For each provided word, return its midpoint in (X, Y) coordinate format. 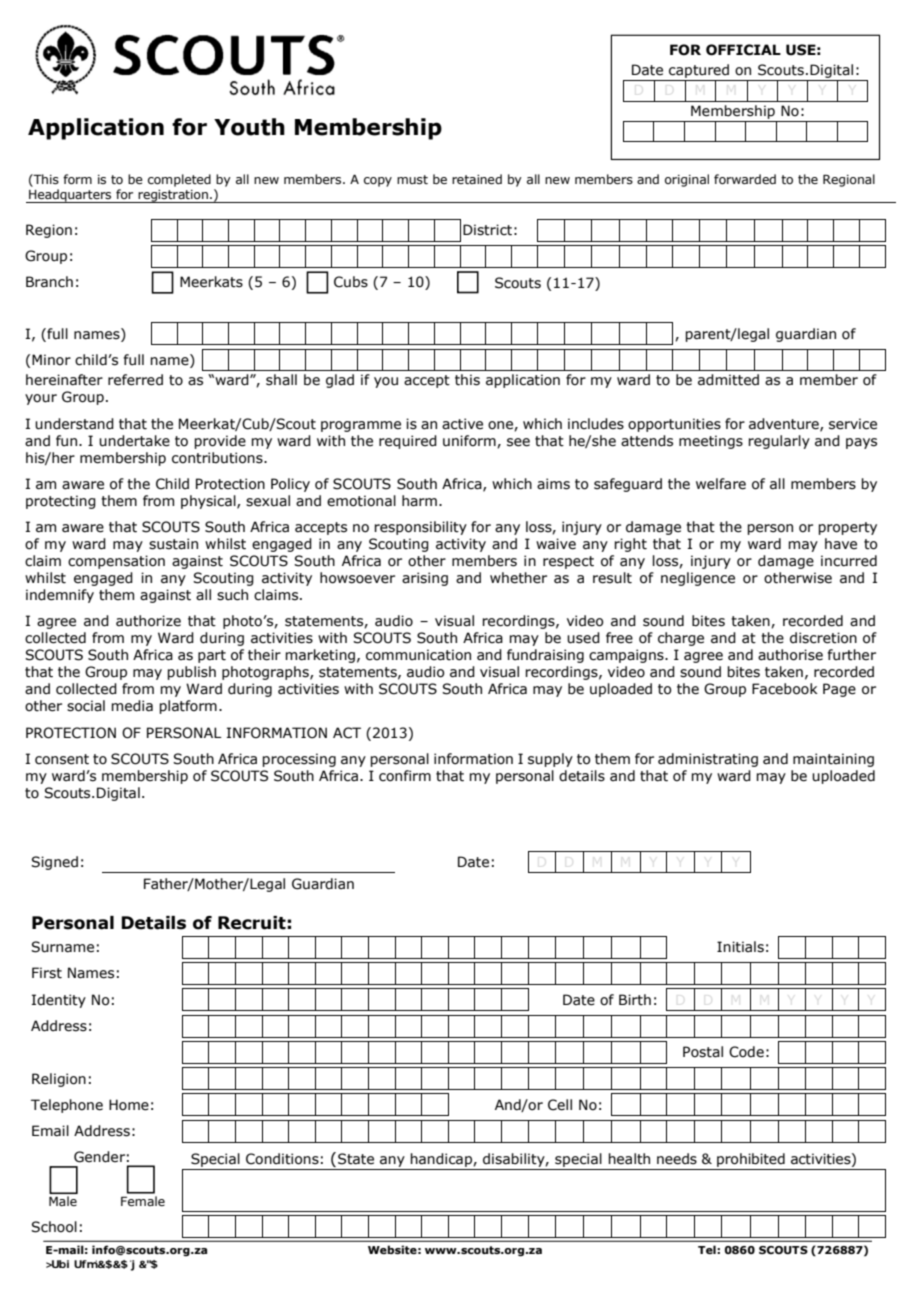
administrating (708, 760)
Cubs (351, 282)
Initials (740, 947)
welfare (721, 484)
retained (477, 179)
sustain (173, 544)
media (132, 706)
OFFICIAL (743, 50)
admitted (728, 380)
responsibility (420, 528)
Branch (49, 282)
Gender (99, 1157)
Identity (59, 1001)
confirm (405, 776)
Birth (635, 1000)
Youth (249, 127)
